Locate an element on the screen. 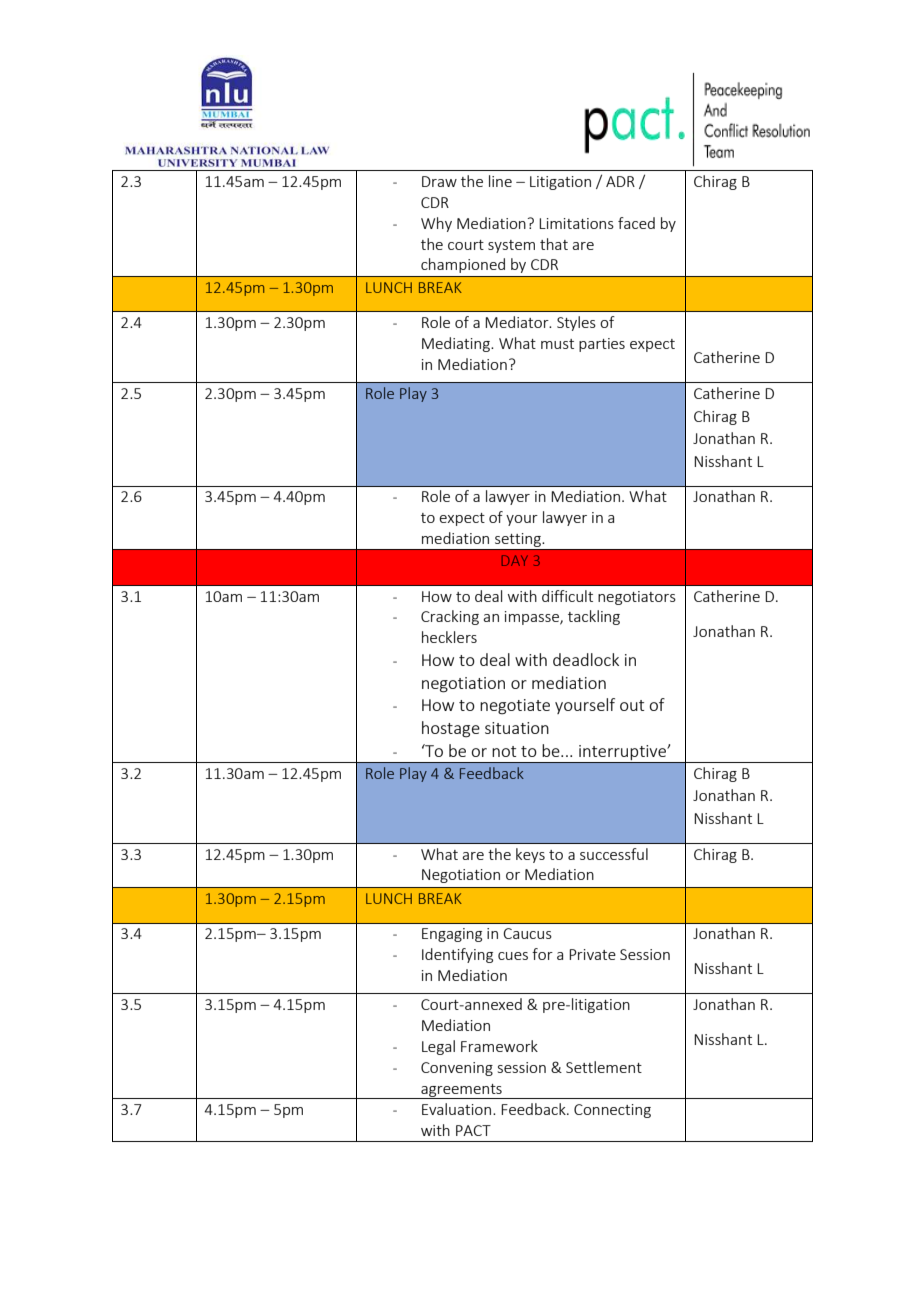  negotiate is located at coordinates (515, 707).
